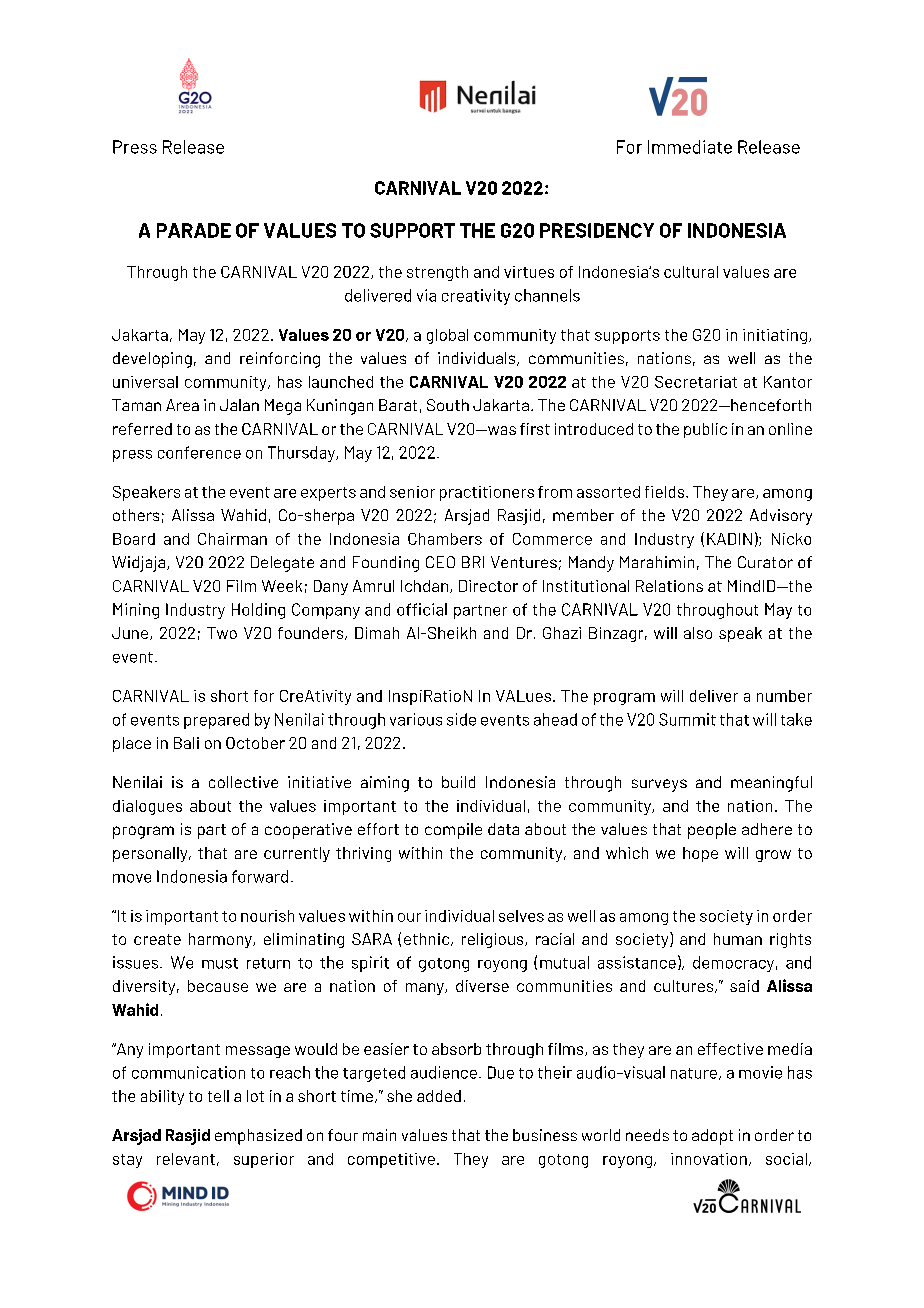  I want to click on adopt, so click(712, 1137).
